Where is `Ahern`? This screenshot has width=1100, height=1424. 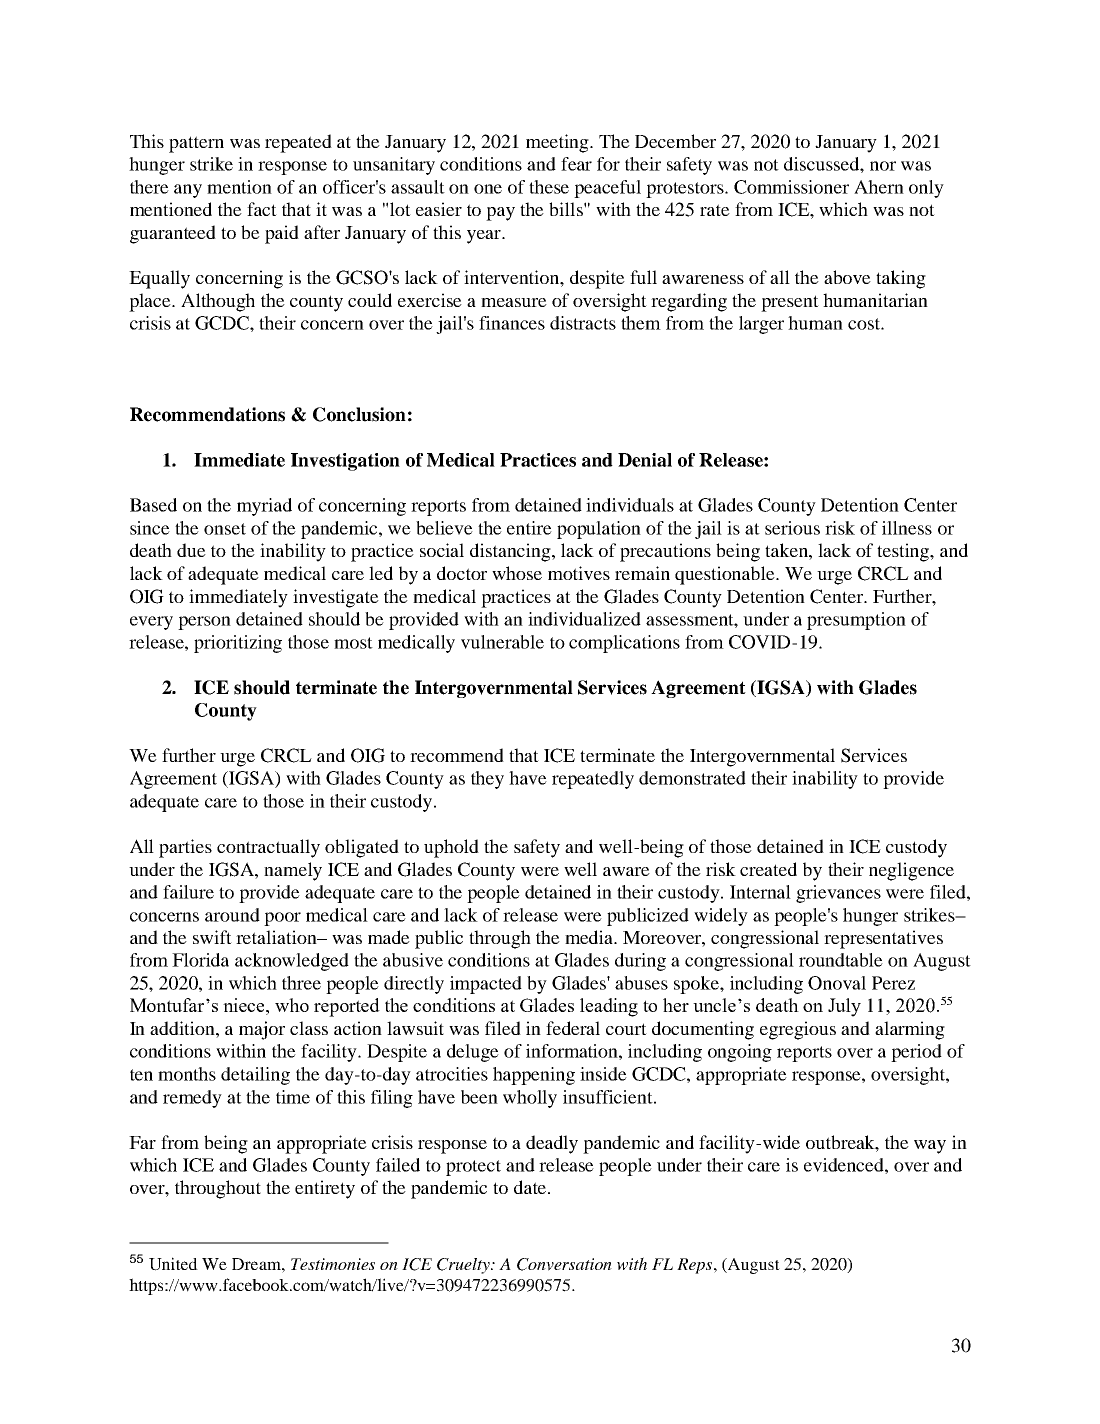 Ahern is located at coordinates (879, 187).
